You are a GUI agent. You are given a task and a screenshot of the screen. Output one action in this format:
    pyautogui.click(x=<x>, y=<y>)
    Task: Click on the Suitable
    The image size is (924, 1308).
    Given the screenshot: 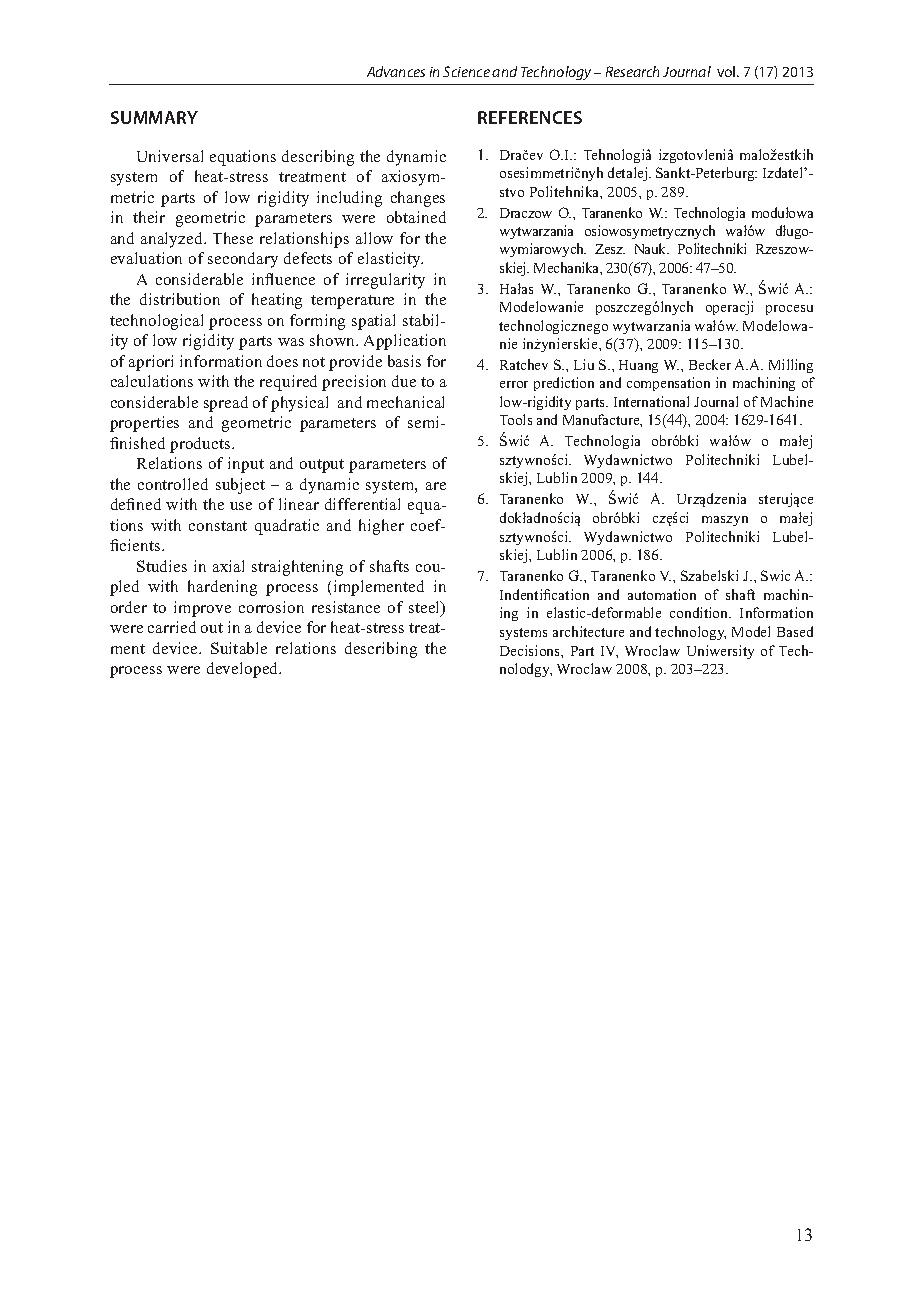 What is the action you would take?
    pyautogui.click(x=239, y=648)
